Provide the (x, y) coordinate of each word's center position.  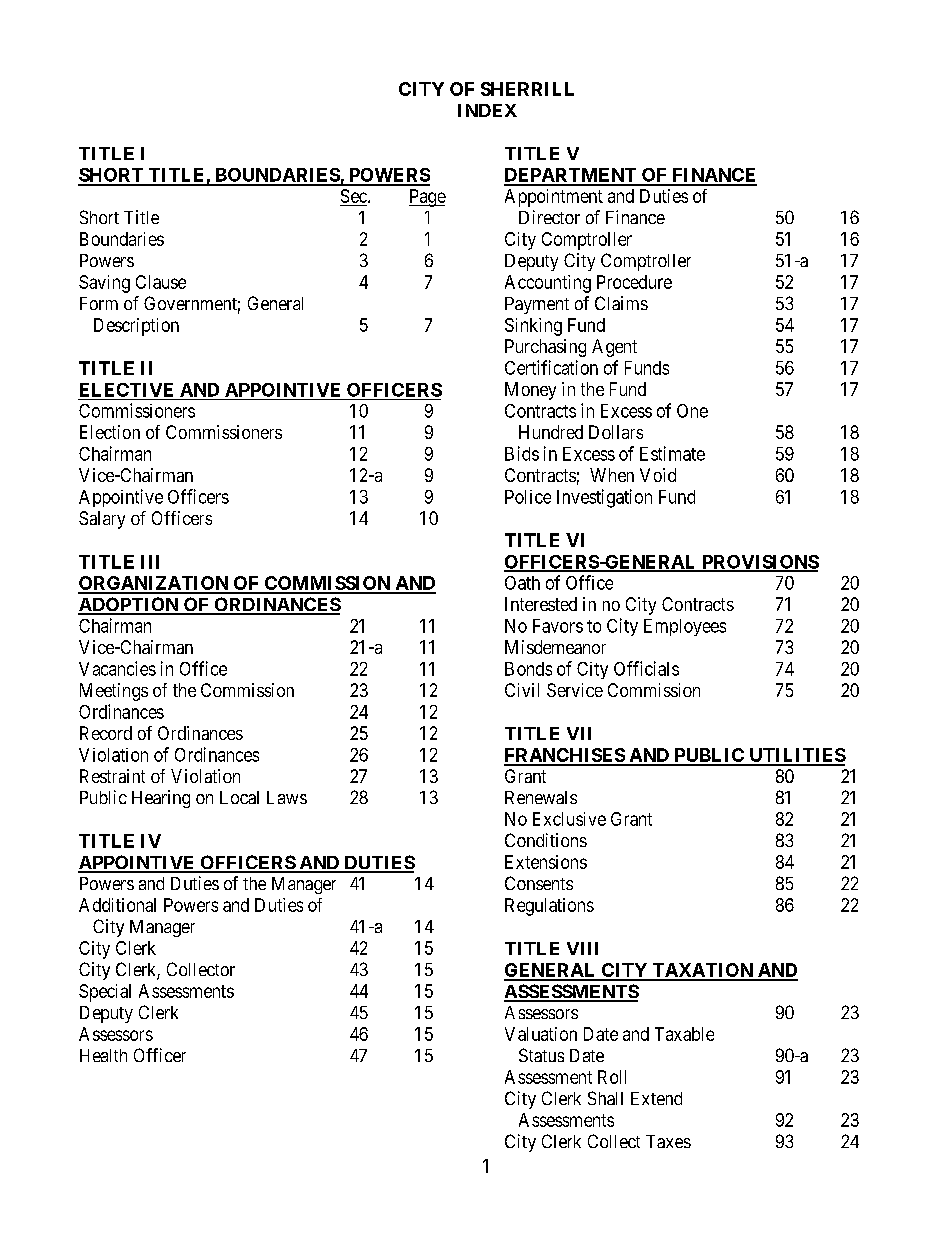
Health (103, 1055)
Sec (355, 196)
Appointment (554, 198)
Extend (656, 1098)
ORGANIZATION (154, 584)
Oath (522, 583)
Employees (685, 627)
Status (541, 1055)
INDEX (487, 110)
